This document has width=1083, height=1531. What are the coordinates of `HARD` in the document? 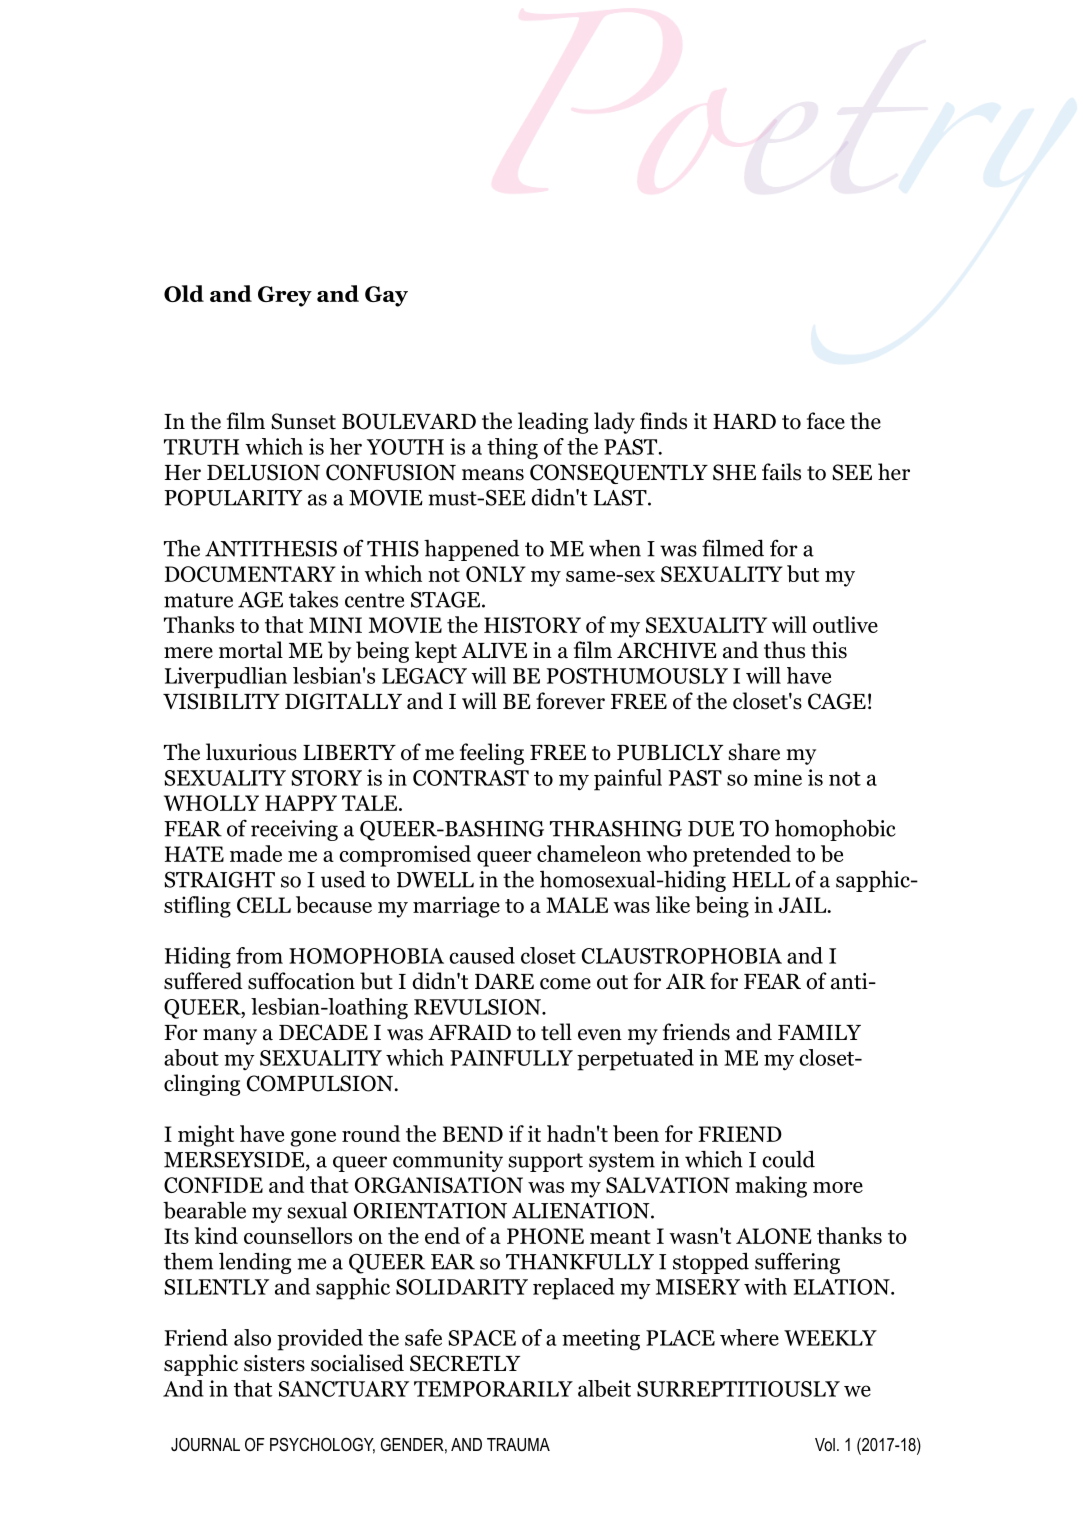 It's located at (744, 421).
